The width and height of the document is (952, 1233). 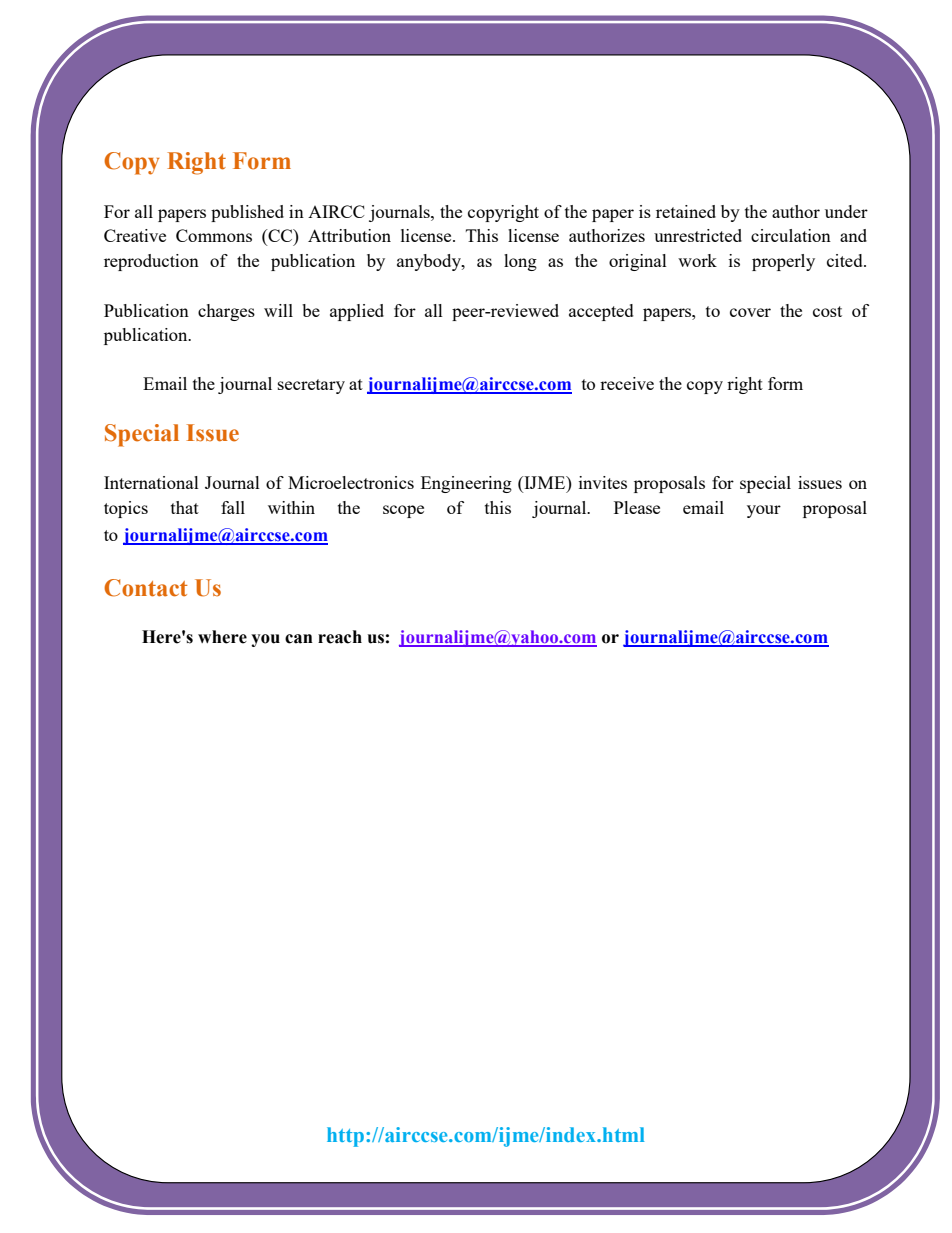 What do you see at coordinates (750, 312) in the document?
I see `cover` at bounding box center [750, 312].
